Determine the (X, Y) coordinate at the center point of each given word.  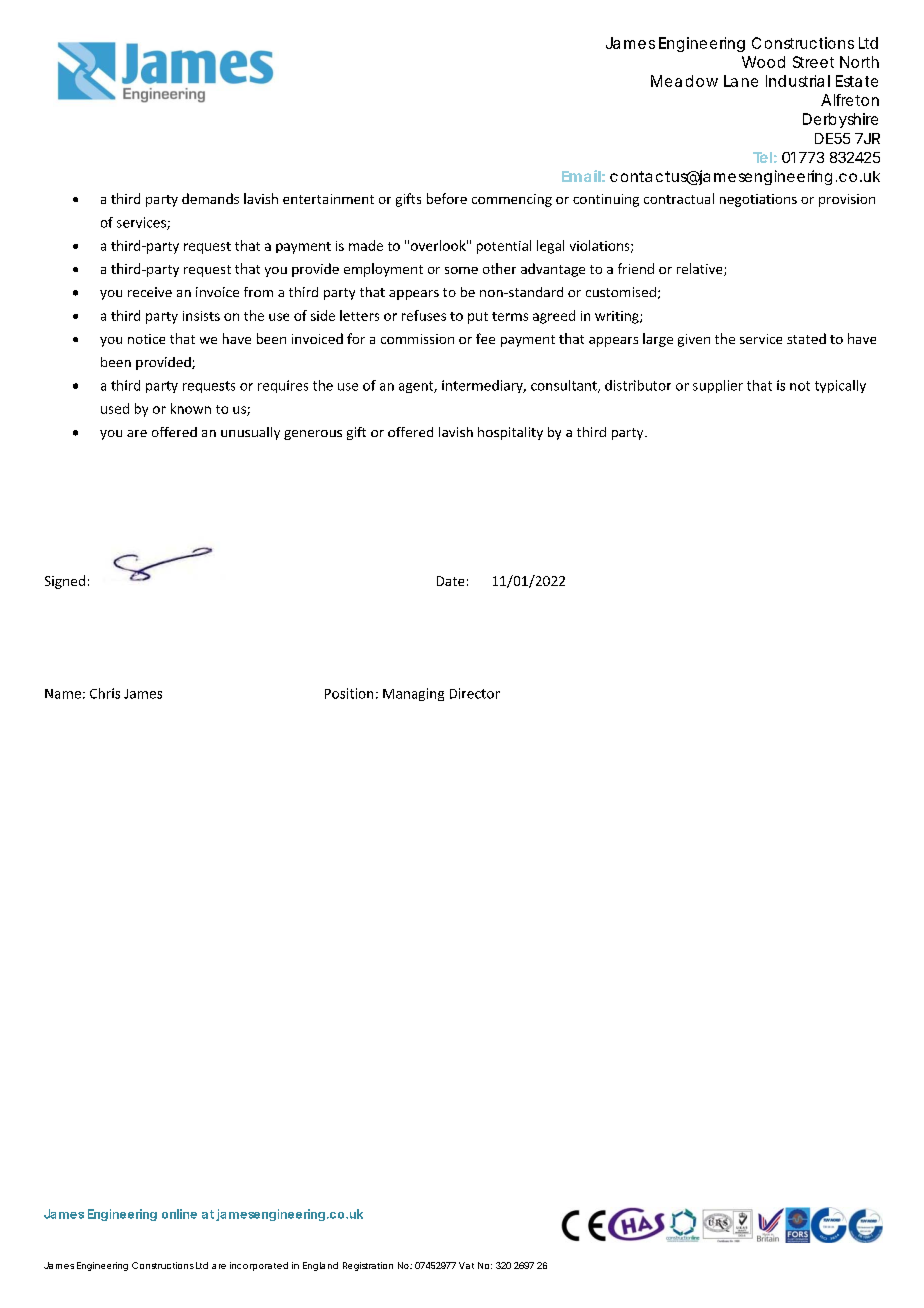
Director (475, 693)
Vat (466, 1265)
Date (450, 581)
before (447, 198)
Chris (105, 693)
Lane (741, 81)
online (179, 1214)
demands (210, 198)
